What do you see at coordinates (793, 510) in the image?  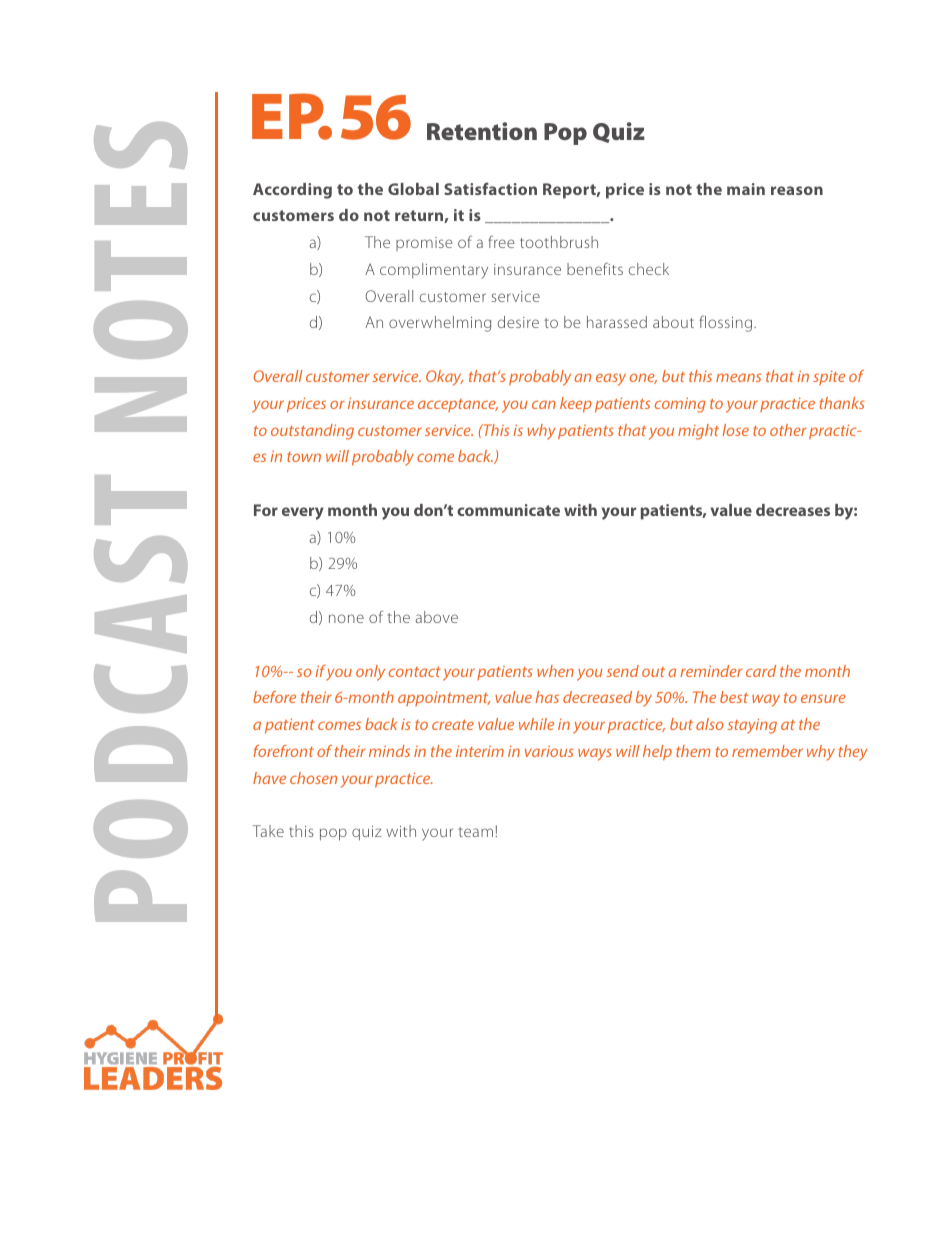 I see `decreases` at bounding box center [793, 510].
